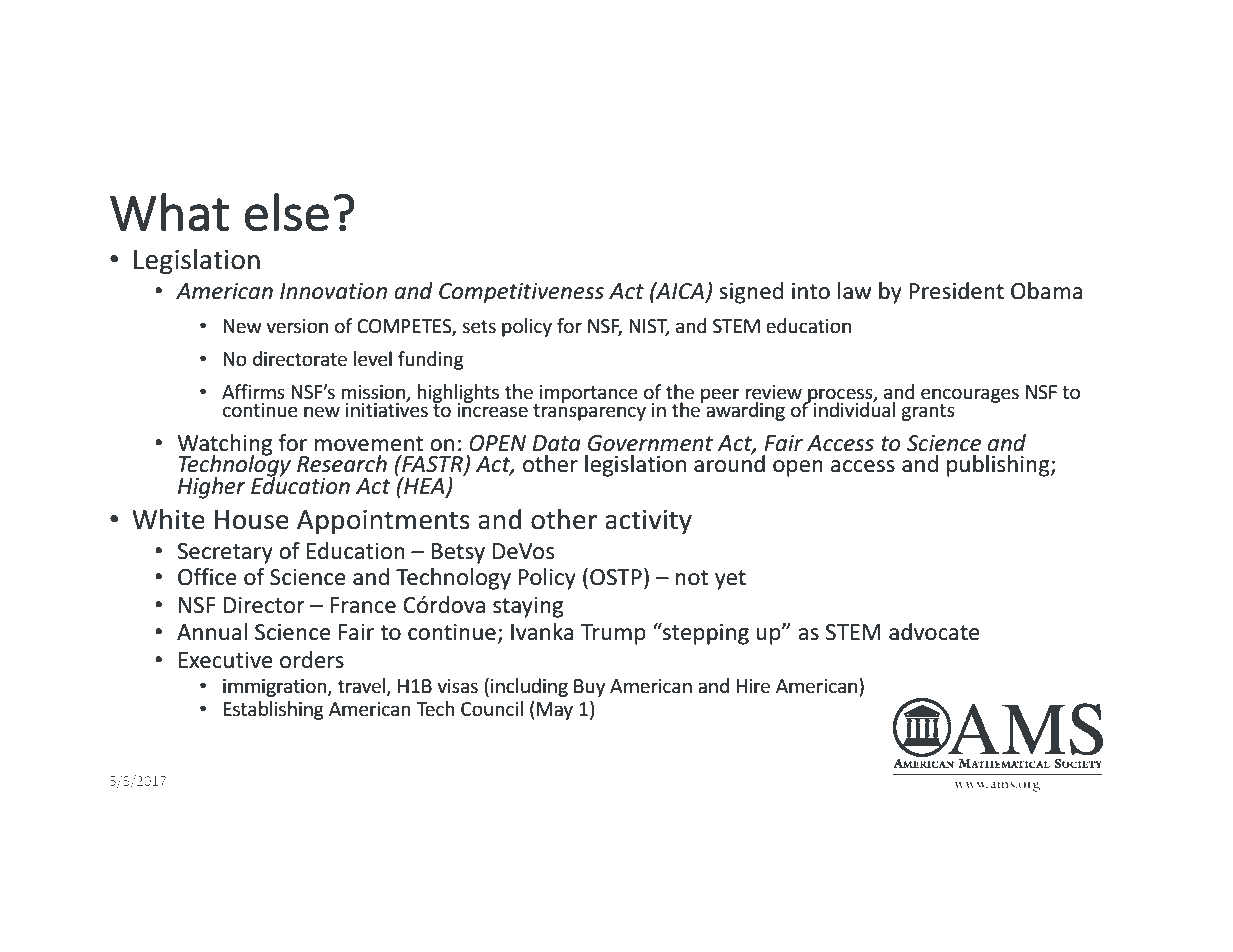 The image size is (1233, 952). Describe the element at coordinates (589, 688) in the screenshot. I see `Buy` at that location.
